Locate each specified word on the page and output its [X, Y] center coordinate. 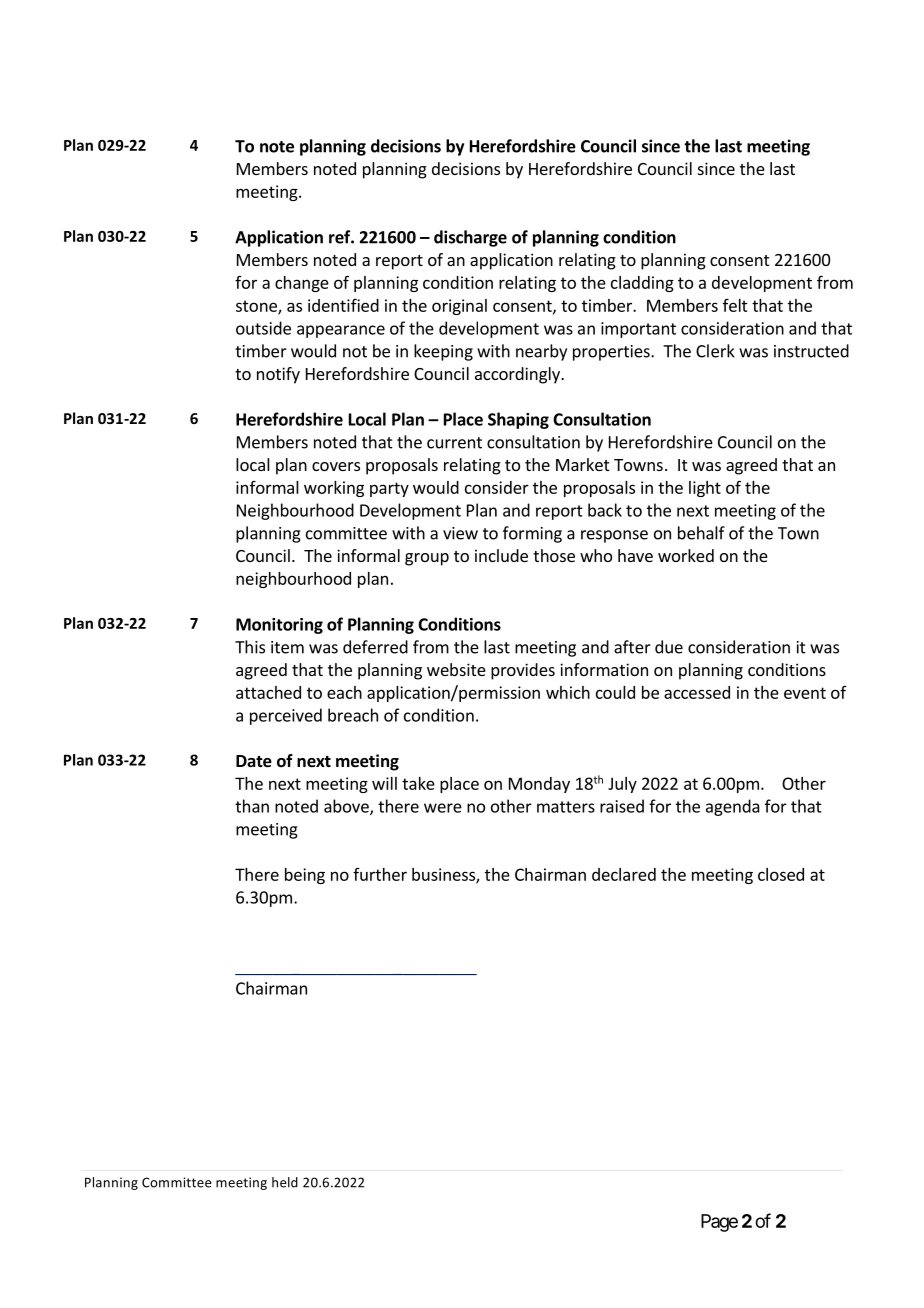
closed [781, 874]
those [554, 555]
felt [735, 305]
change [302, 284]
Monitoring [279, 626]
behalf [701, 533]
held [285, 1182]
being [305, 876]
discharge [470, 238]
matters [566, 807]
